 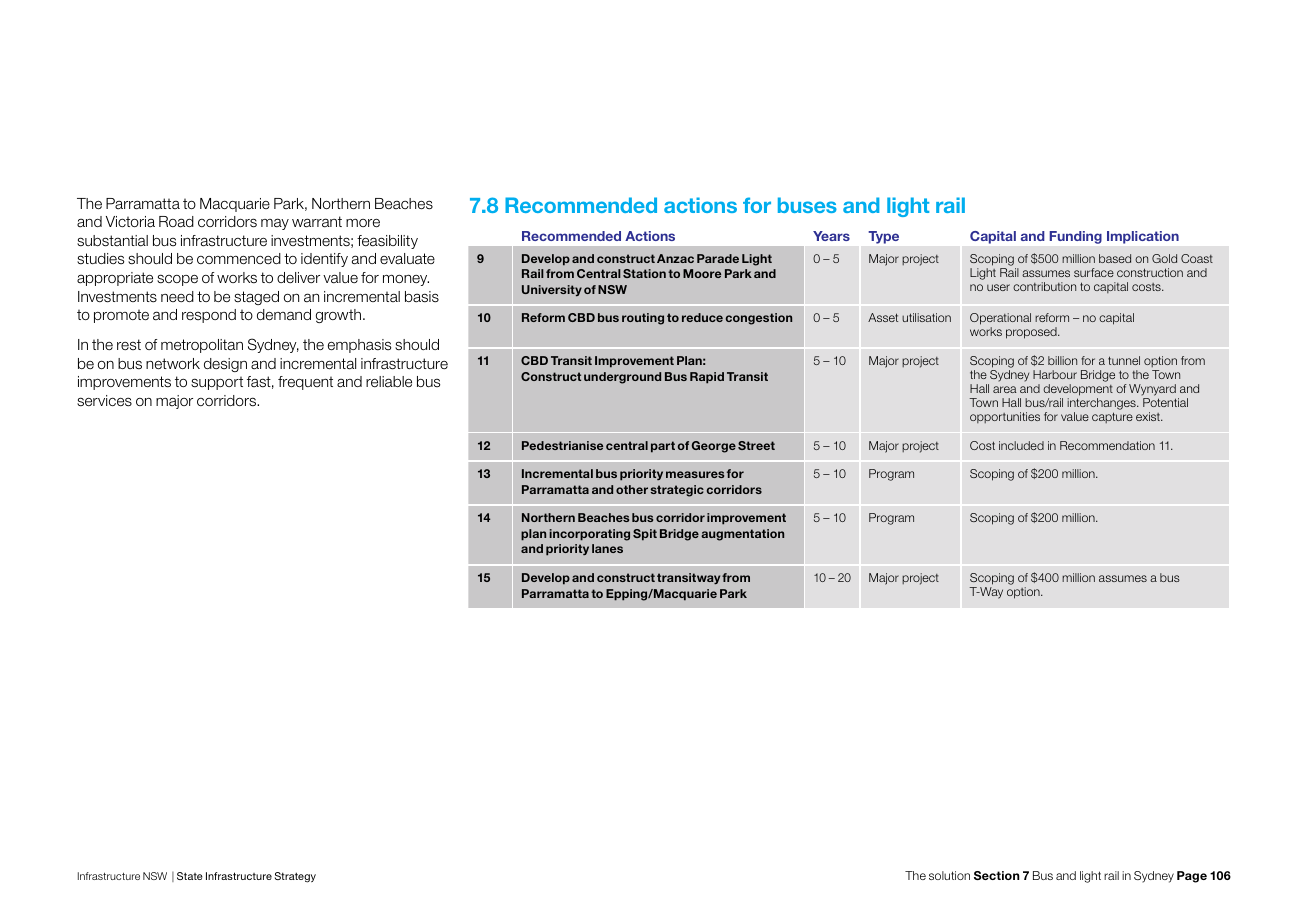 I want to click on metropolitan, so click(x=202, y=346).
